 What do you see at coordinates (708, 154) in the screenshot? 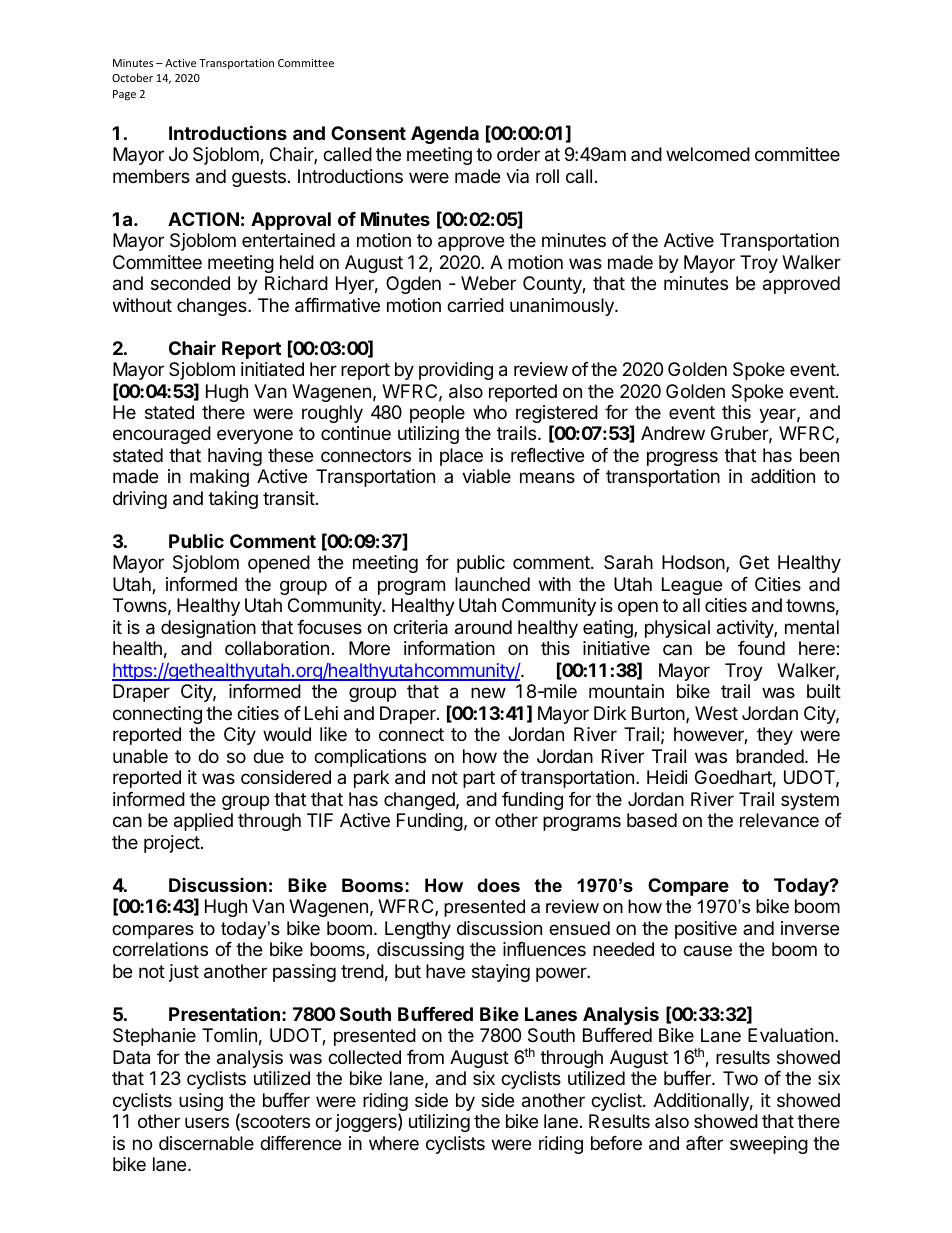
I see `welcomed` at bounding box center [708, 154].
